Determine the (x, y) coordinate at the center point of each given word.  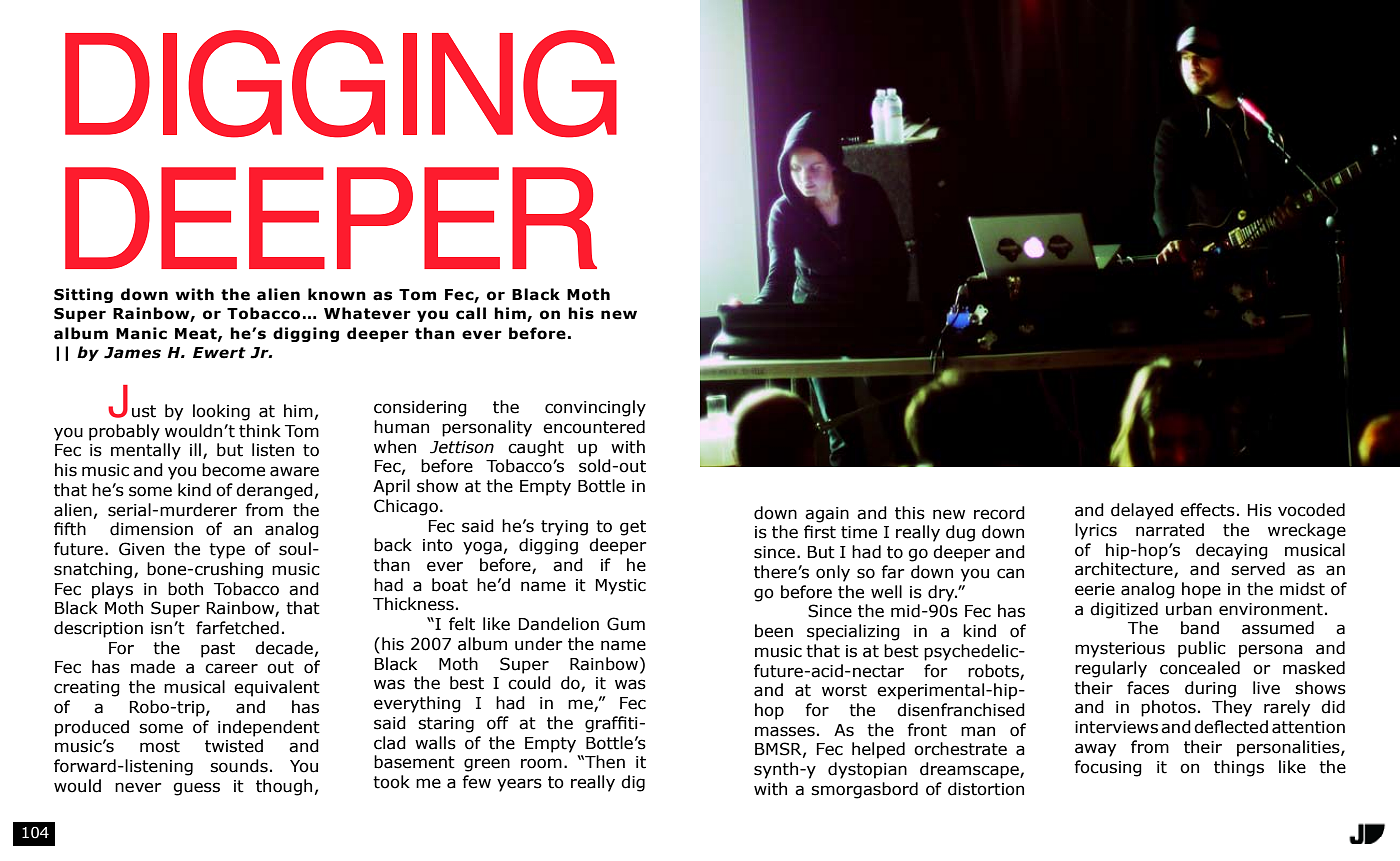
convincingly (595, 408)
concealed (1200, 668)
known (337, 294)
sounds (239, 766)
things (1239, 768)
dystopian (867, 770)
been (774, 631)
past (218, 650)
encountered (594, 427)
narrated (1170, 530)
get (633, 528)
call (471, 313)
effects (1207, 510)
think (260, 431)
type (227, 551)
